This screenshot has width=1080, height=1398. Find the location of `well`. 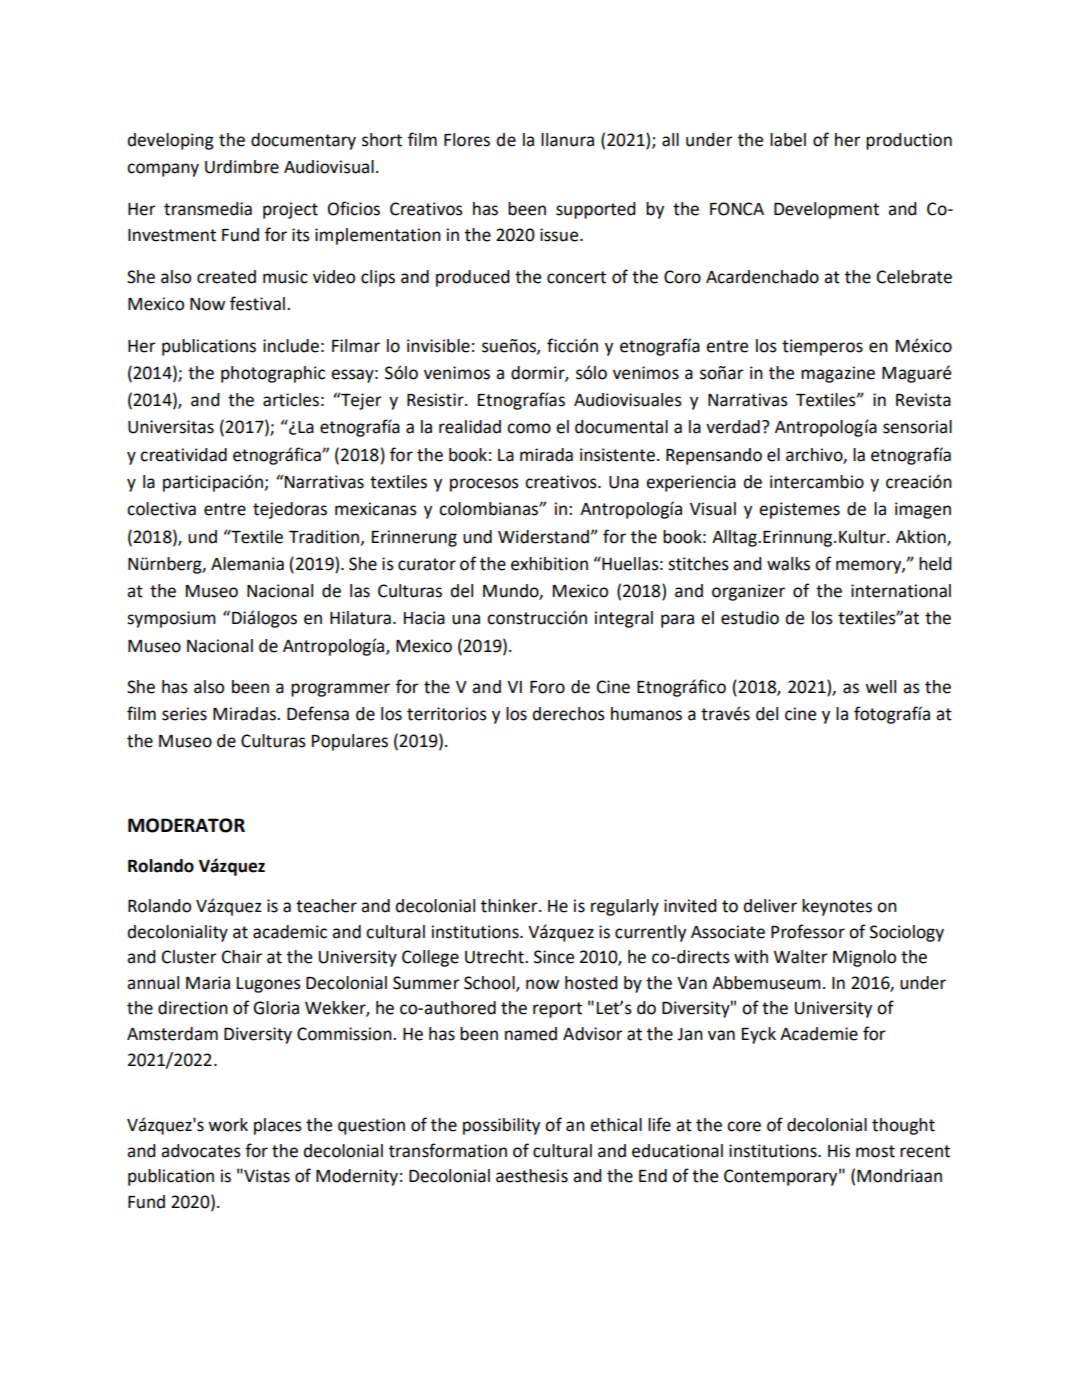

well is located at coordinates (880, 687).
